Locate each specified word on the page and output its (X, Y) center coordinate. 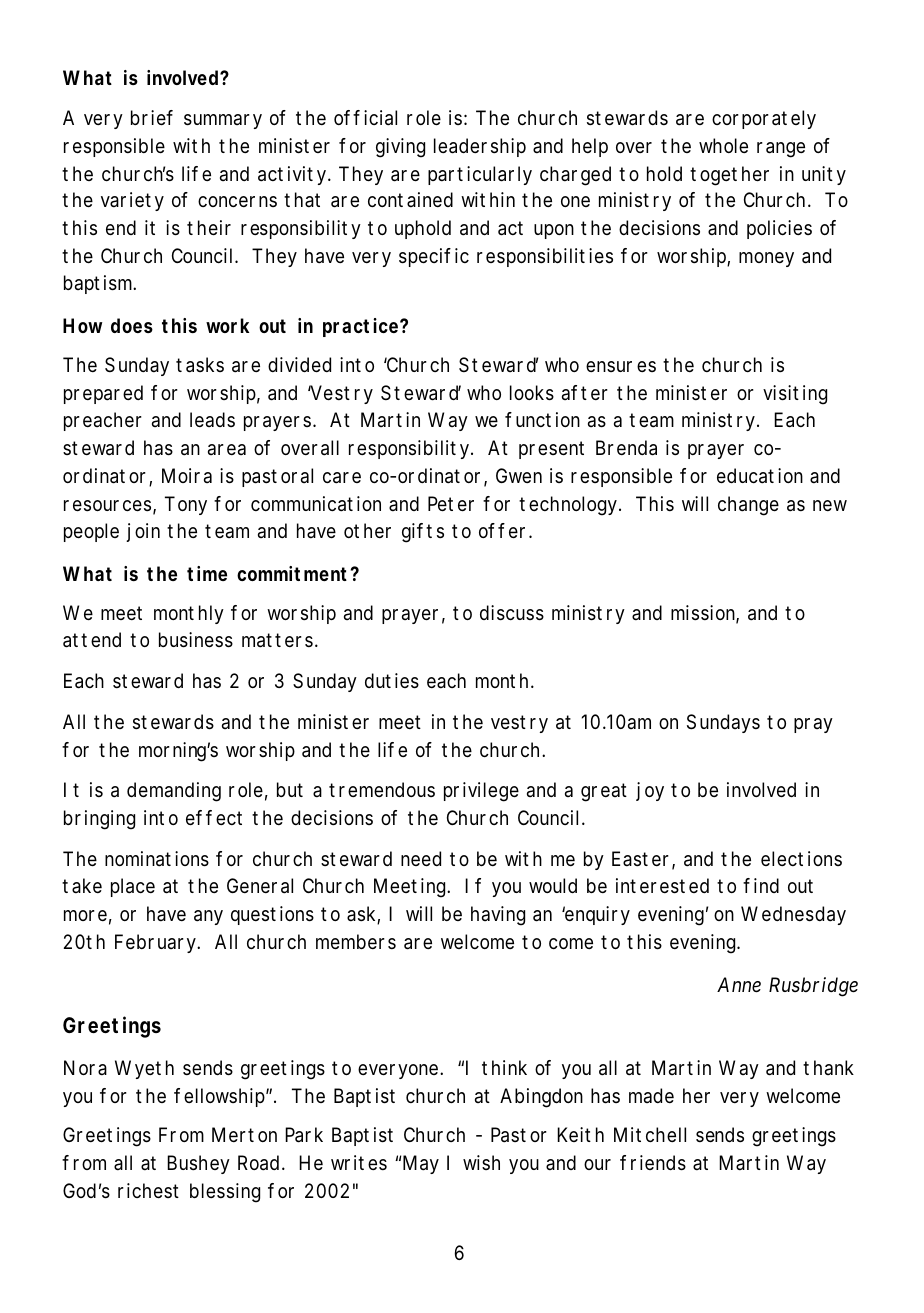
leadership (480, 147)
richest (148, 1191)
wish (481, 1162)
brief (152, 118)
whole (723, 145)
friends (653, 1163)
